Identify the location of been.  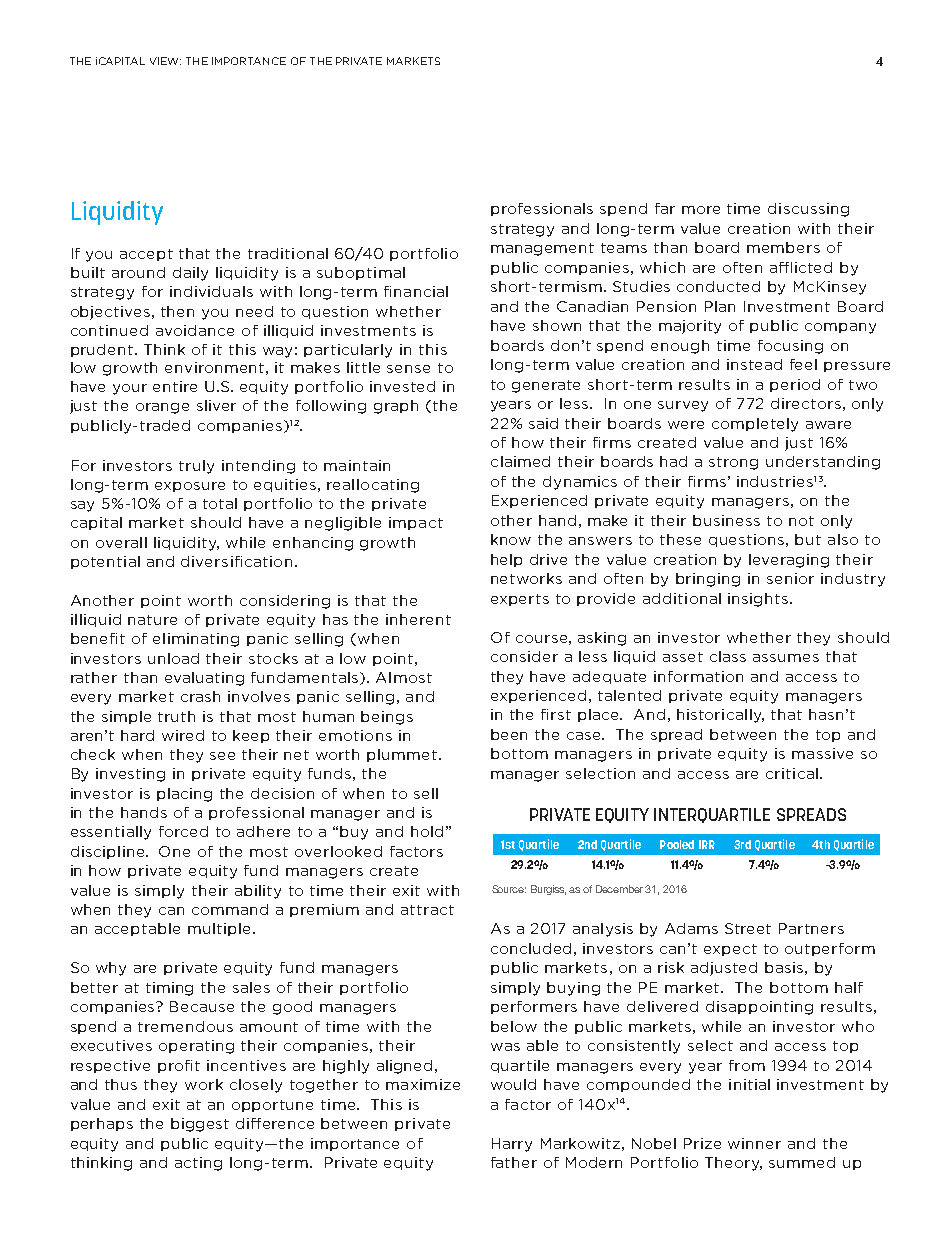
(509, 734).
